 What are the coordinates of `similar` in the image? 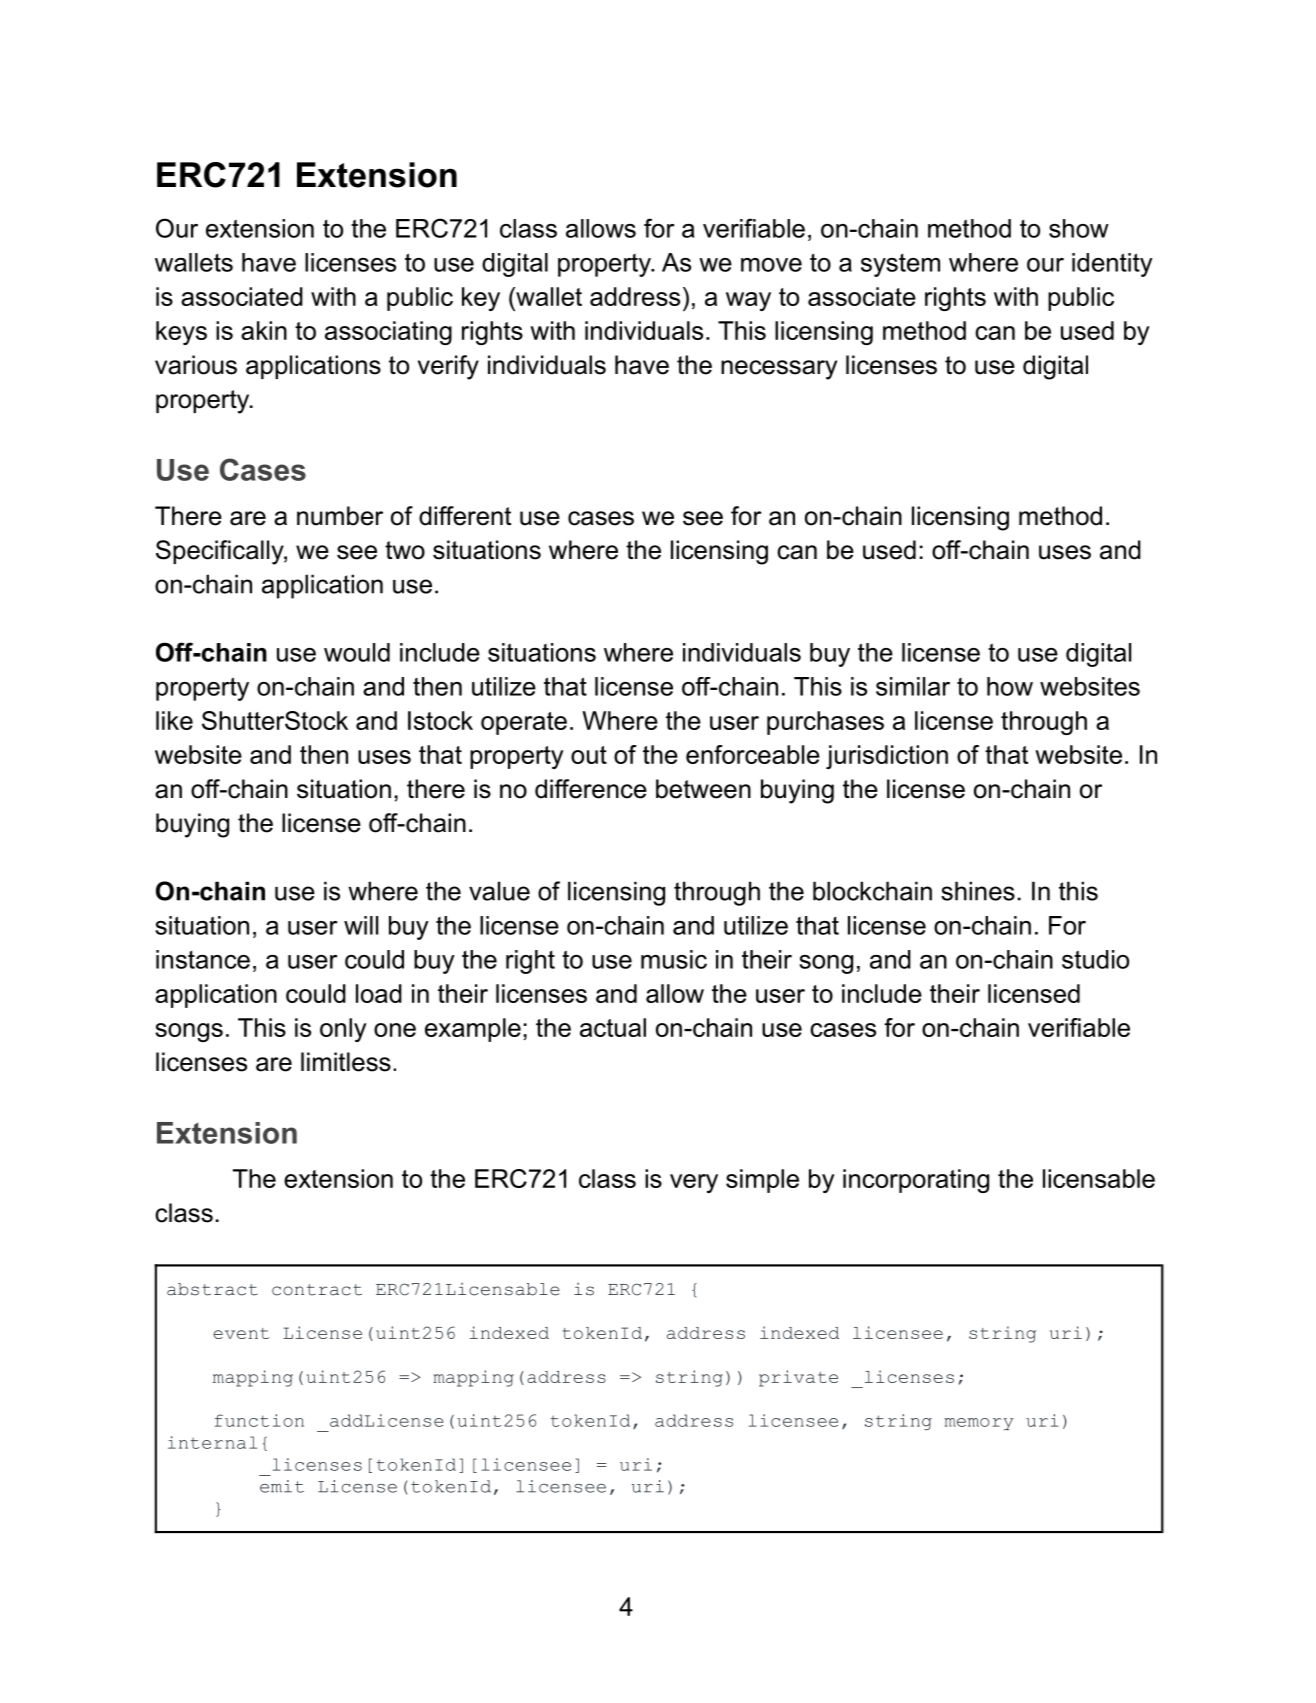 It's located at (913, 686).
